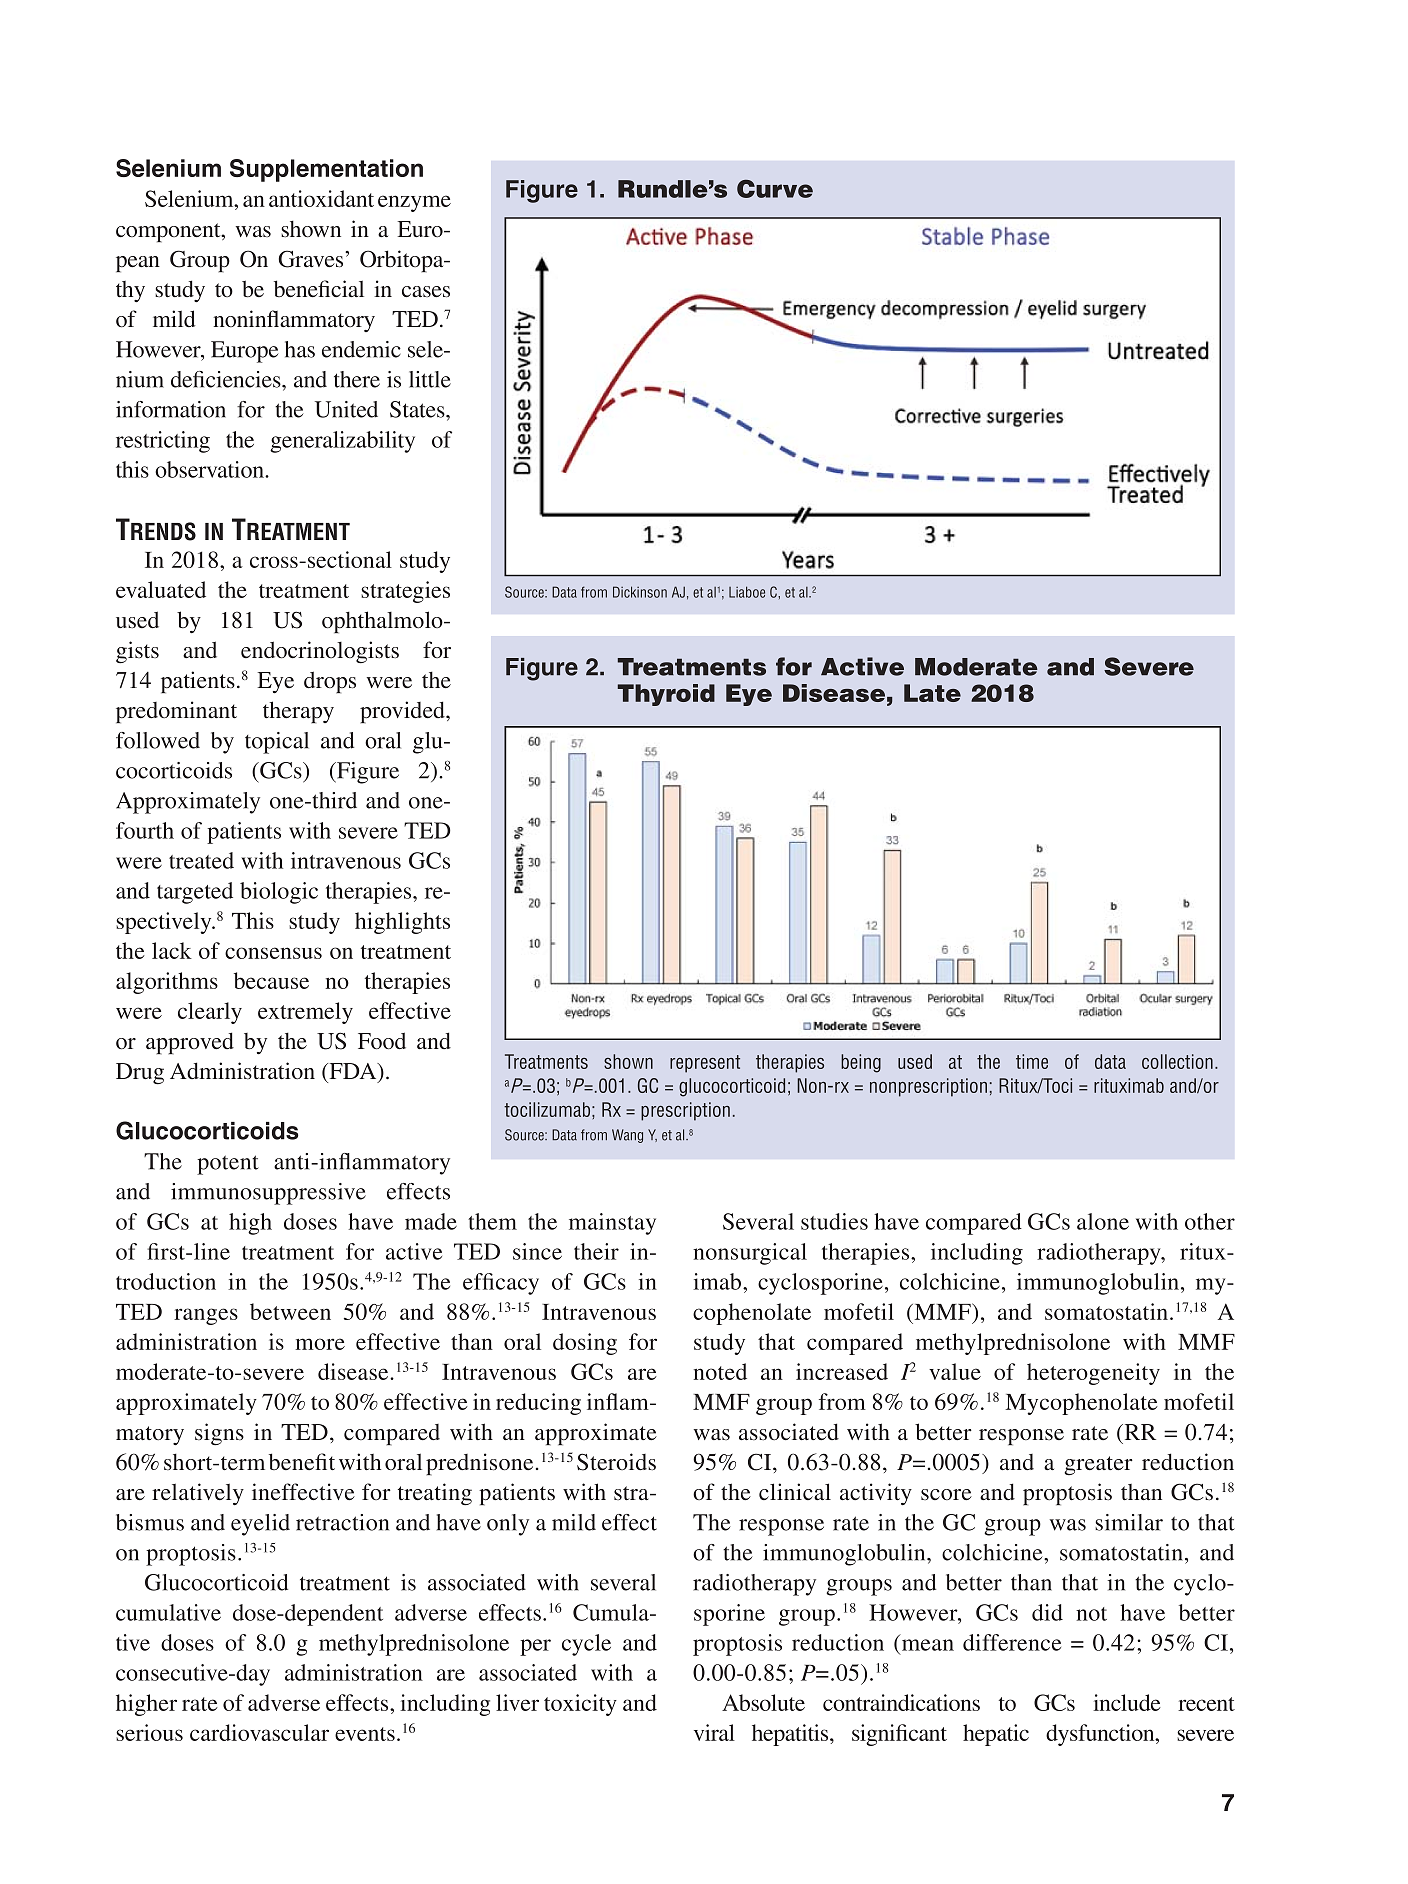 The width and height of the screenshot is (1408, 1884). Describe the element at coordinates (612, 1224) in the screenshot. I see `mainstay` at that location.
